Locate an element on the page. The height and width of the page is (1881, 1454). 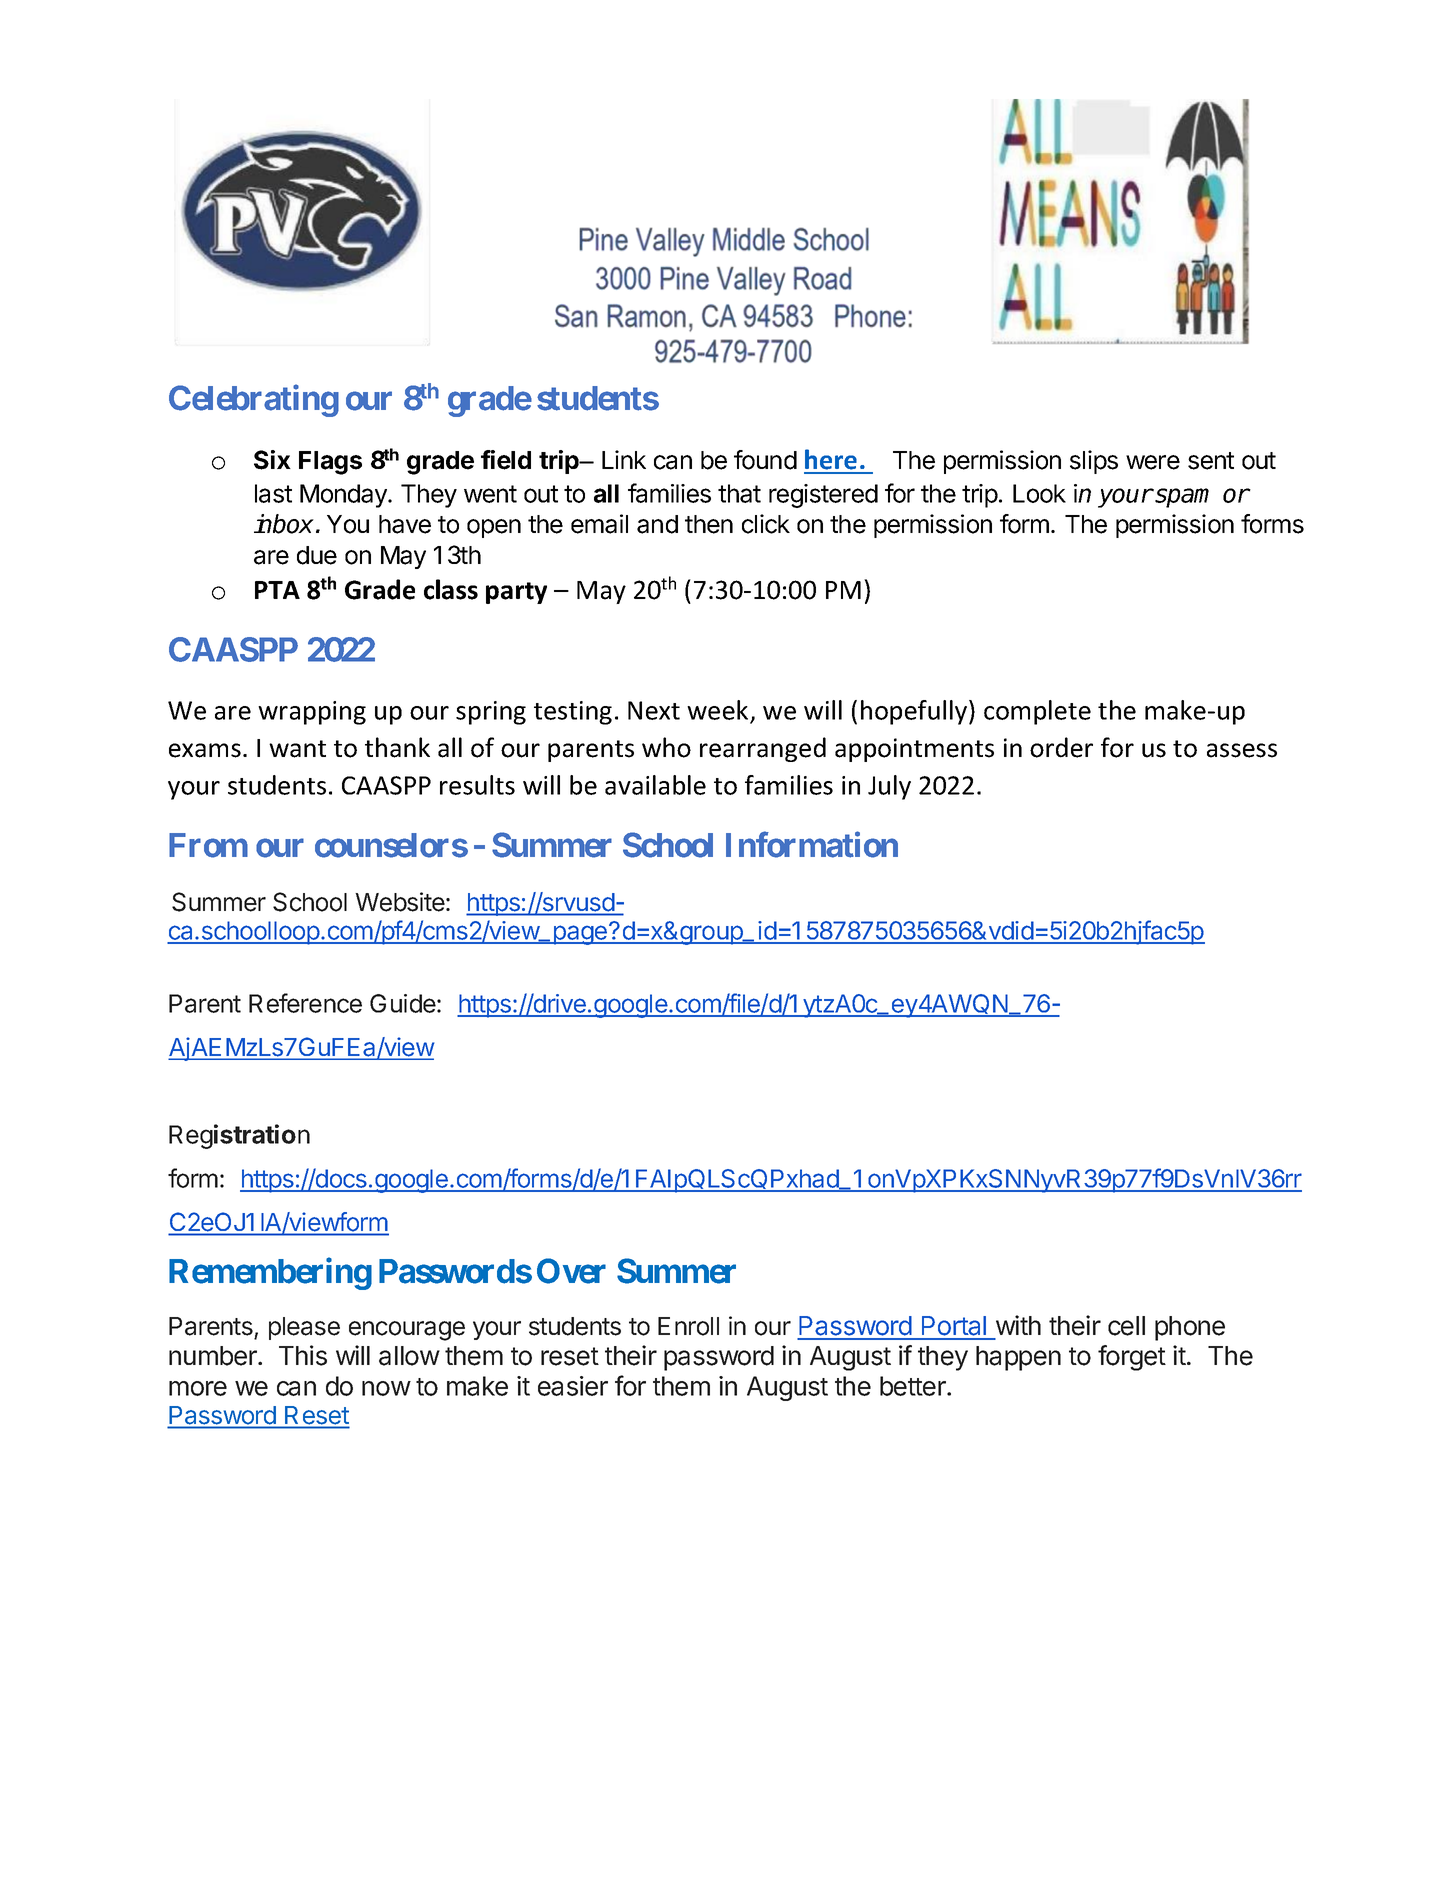
week is located at coordinates (719, 711).
